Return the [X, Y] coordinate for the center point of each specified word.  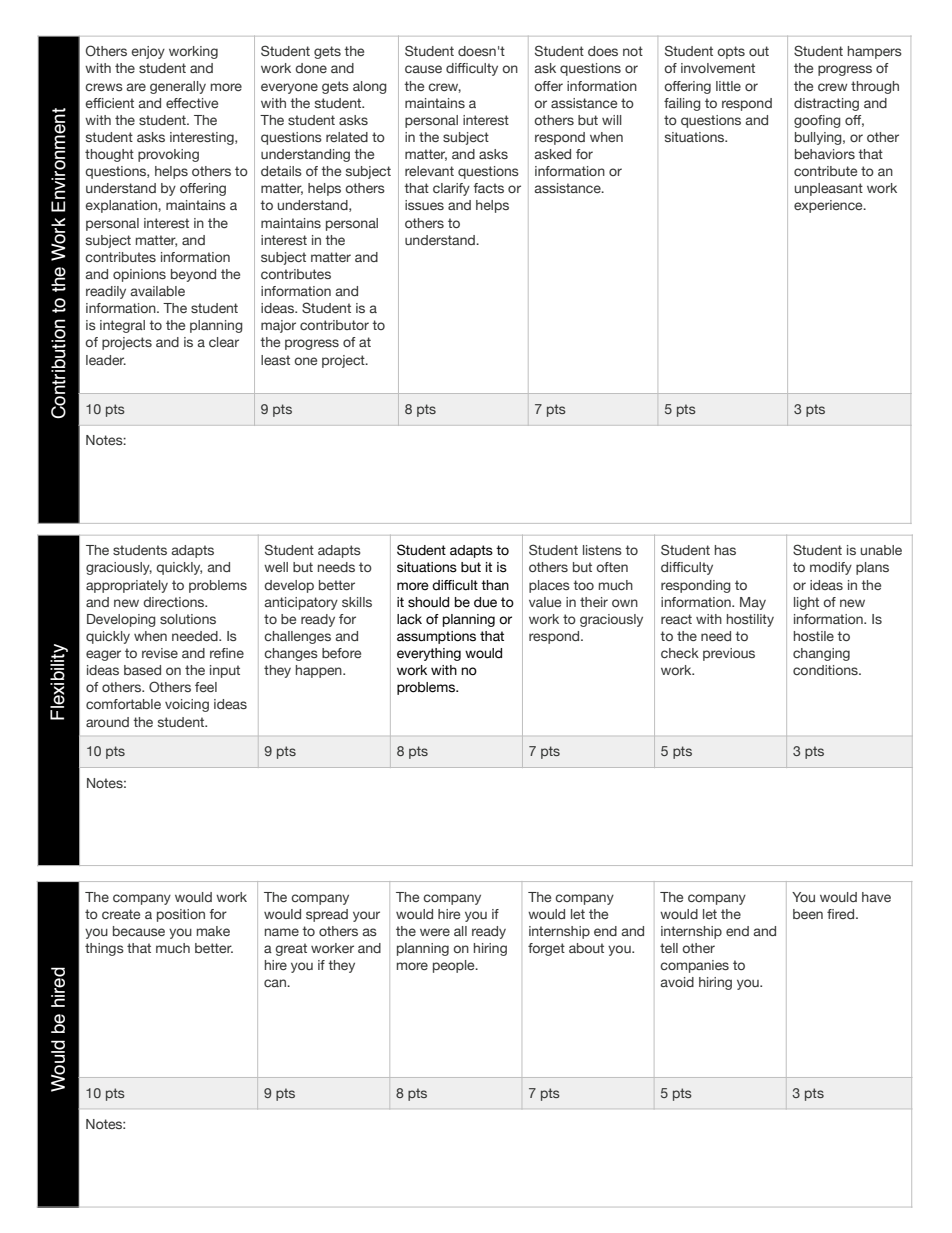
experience [829, 206]
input [225, 671]
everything [429, 654]
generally [178, 87]
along [370, 87]
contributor [334, 325]
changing [821, 654]
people [455, 966]
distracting [826, 104]
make [213, 931]
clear [224, 342]
